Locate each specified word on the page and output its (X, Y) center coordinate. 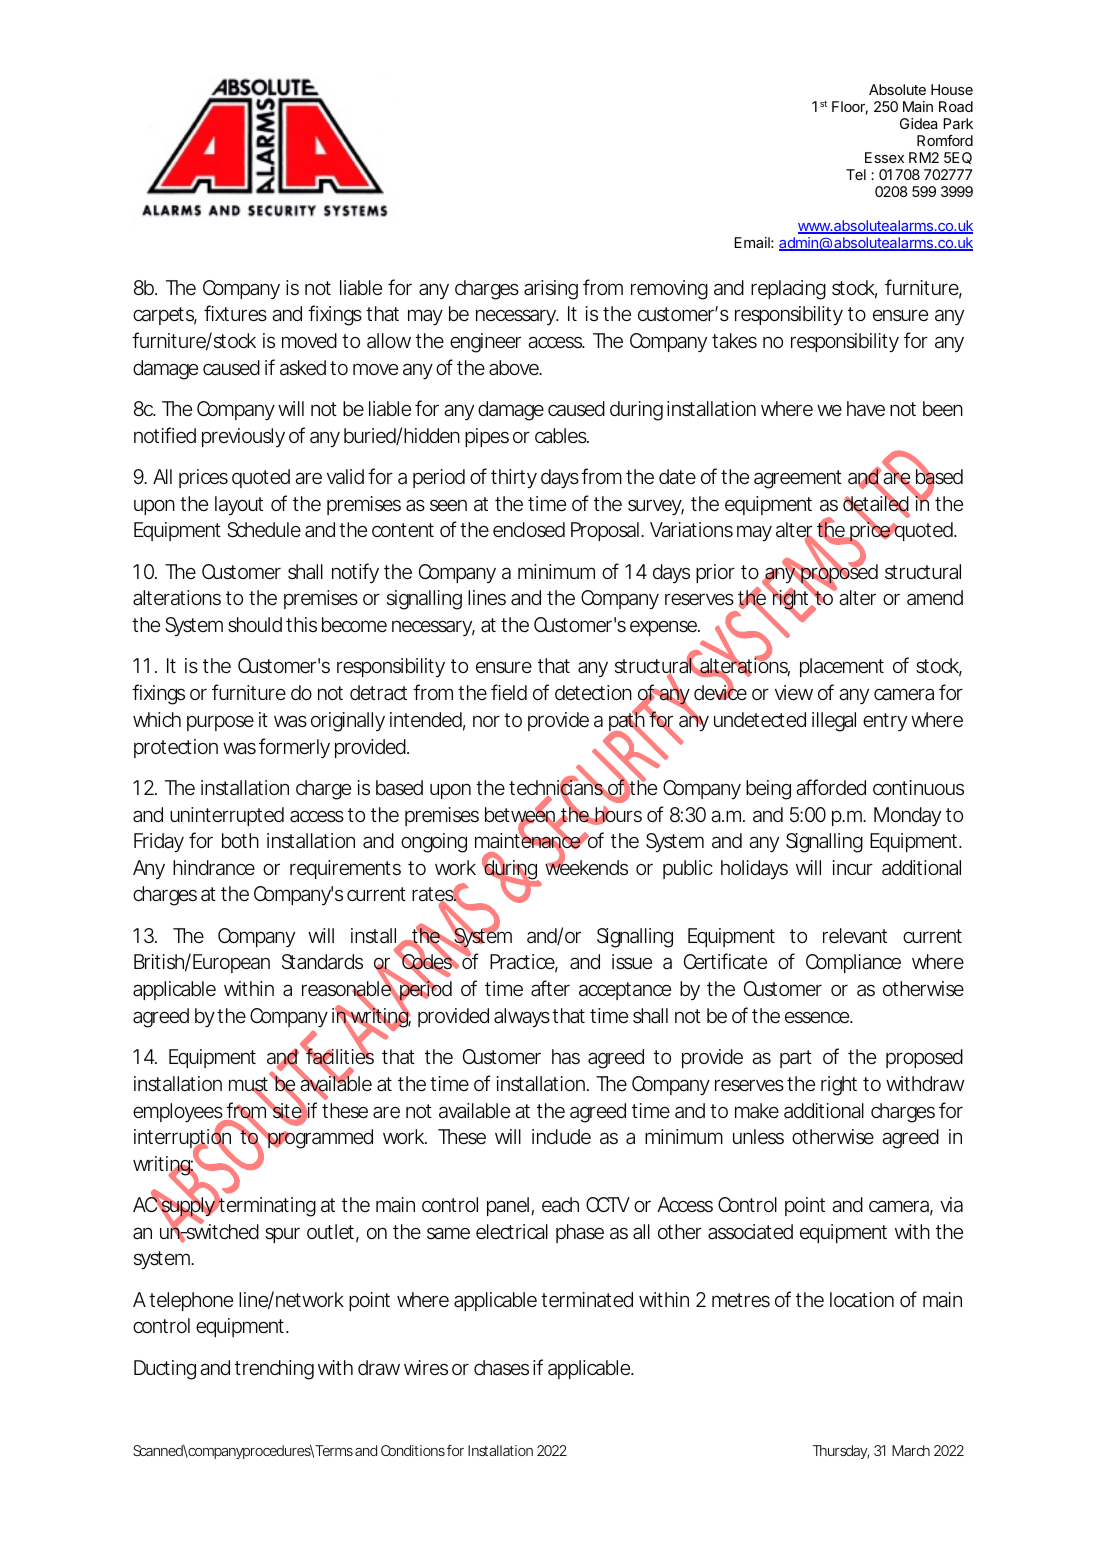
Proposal (605, 531)
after (550, 988)
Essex (884, 157)
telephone (191, 1301)
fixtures (235, 313)
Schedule (264, 530)
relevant (855, 936)
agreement (798, 479)
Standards (322, 962)
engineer (485, 343)
